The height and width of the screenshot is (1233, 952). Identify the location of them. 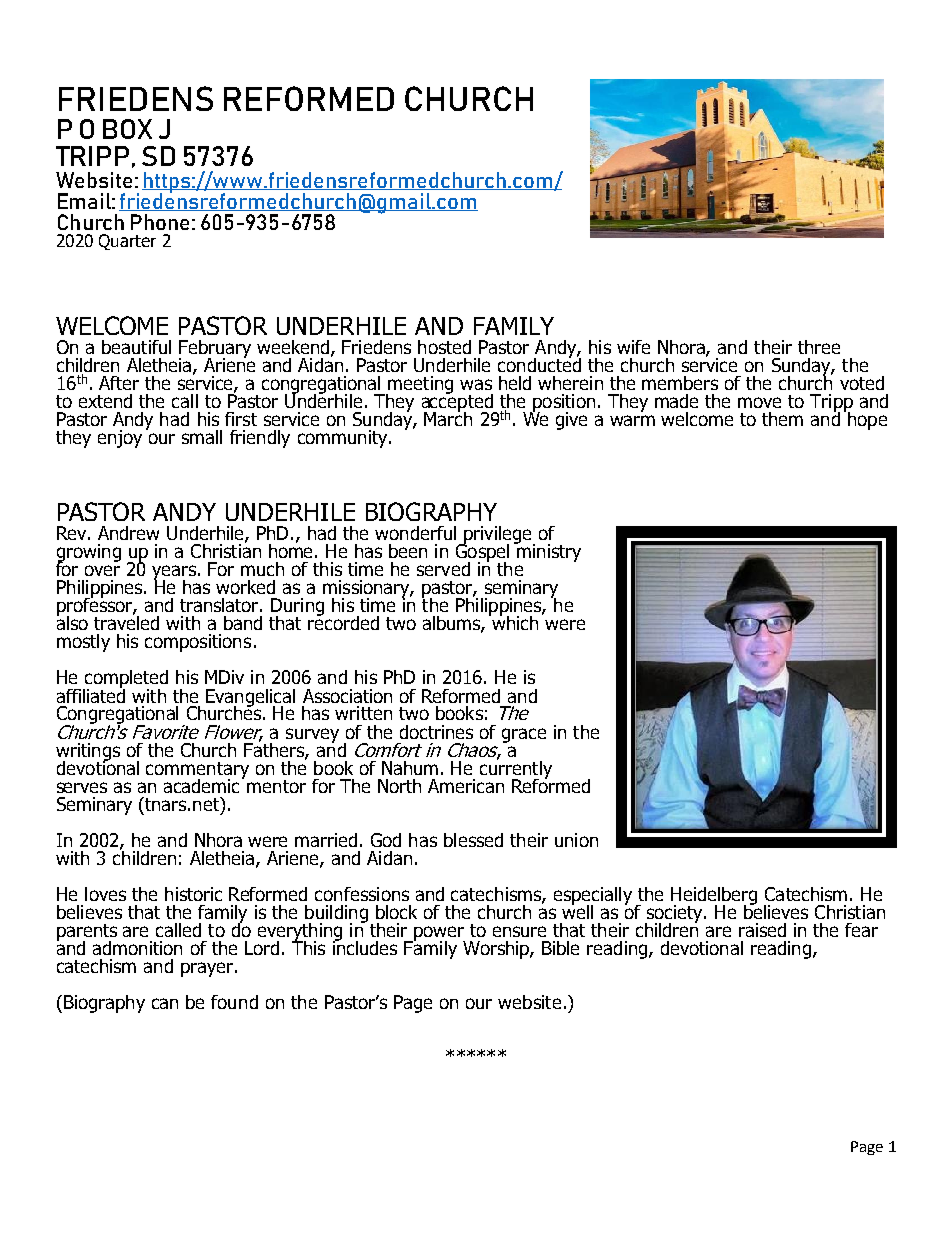
(782, 419).
